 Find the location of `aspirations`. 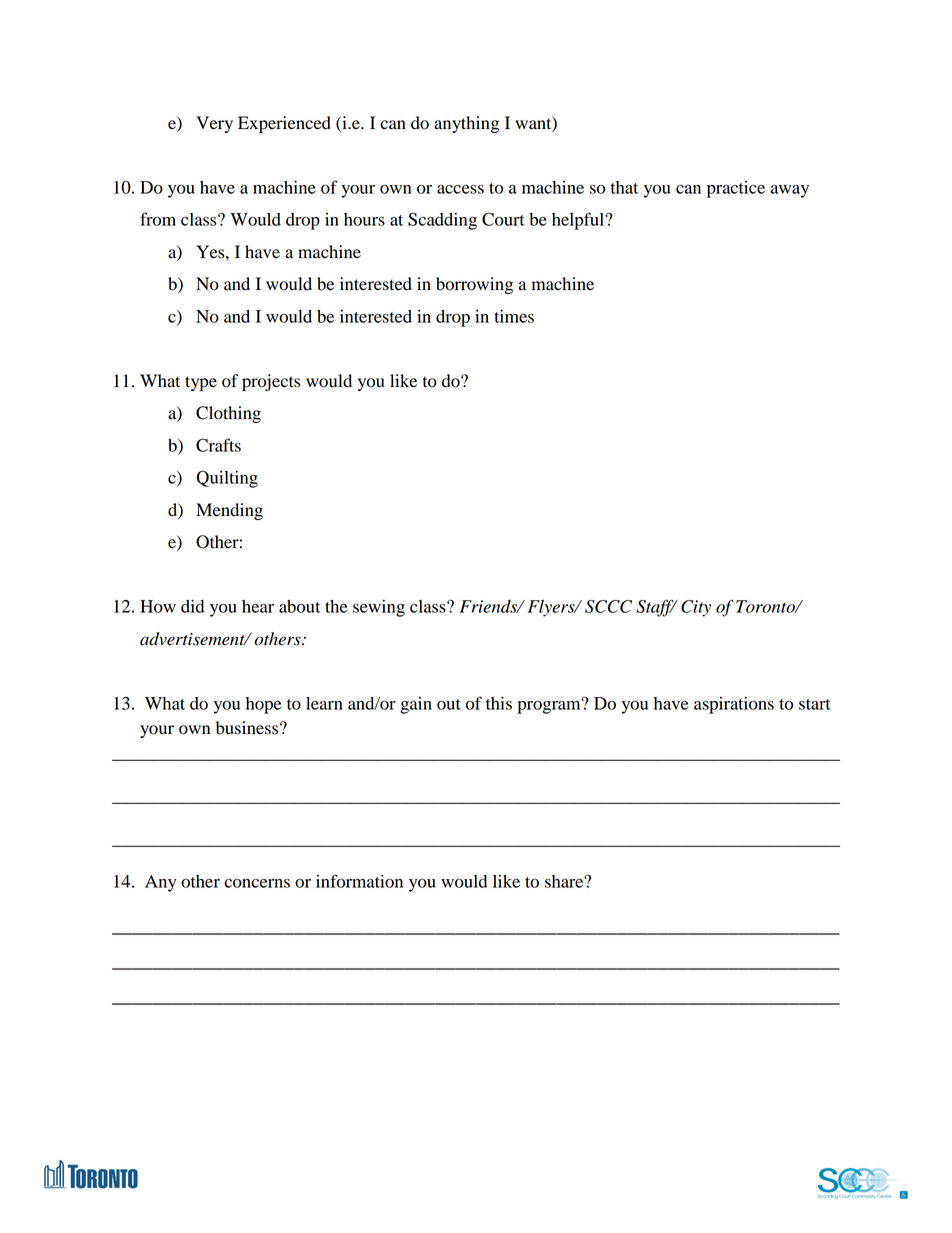

aspirations is located at coordinates (734, 705).
